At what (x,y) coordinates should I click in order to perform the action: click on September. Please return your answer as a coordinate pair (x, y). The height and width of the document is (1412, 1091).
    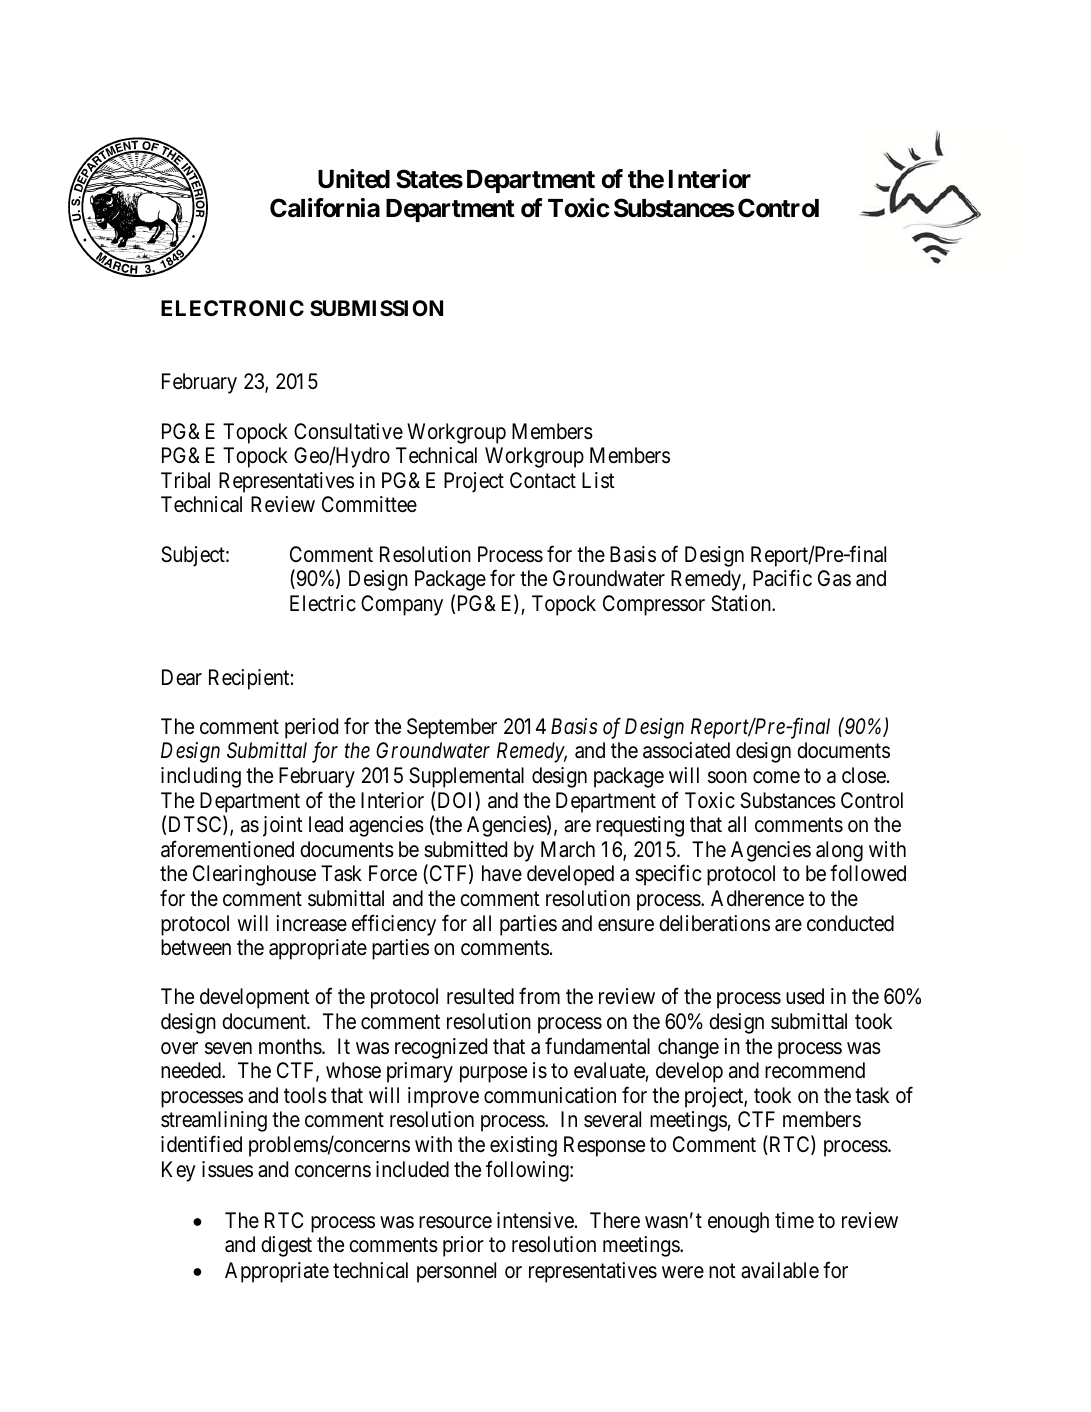
    Looking at the image, I should click on (452, 728).
